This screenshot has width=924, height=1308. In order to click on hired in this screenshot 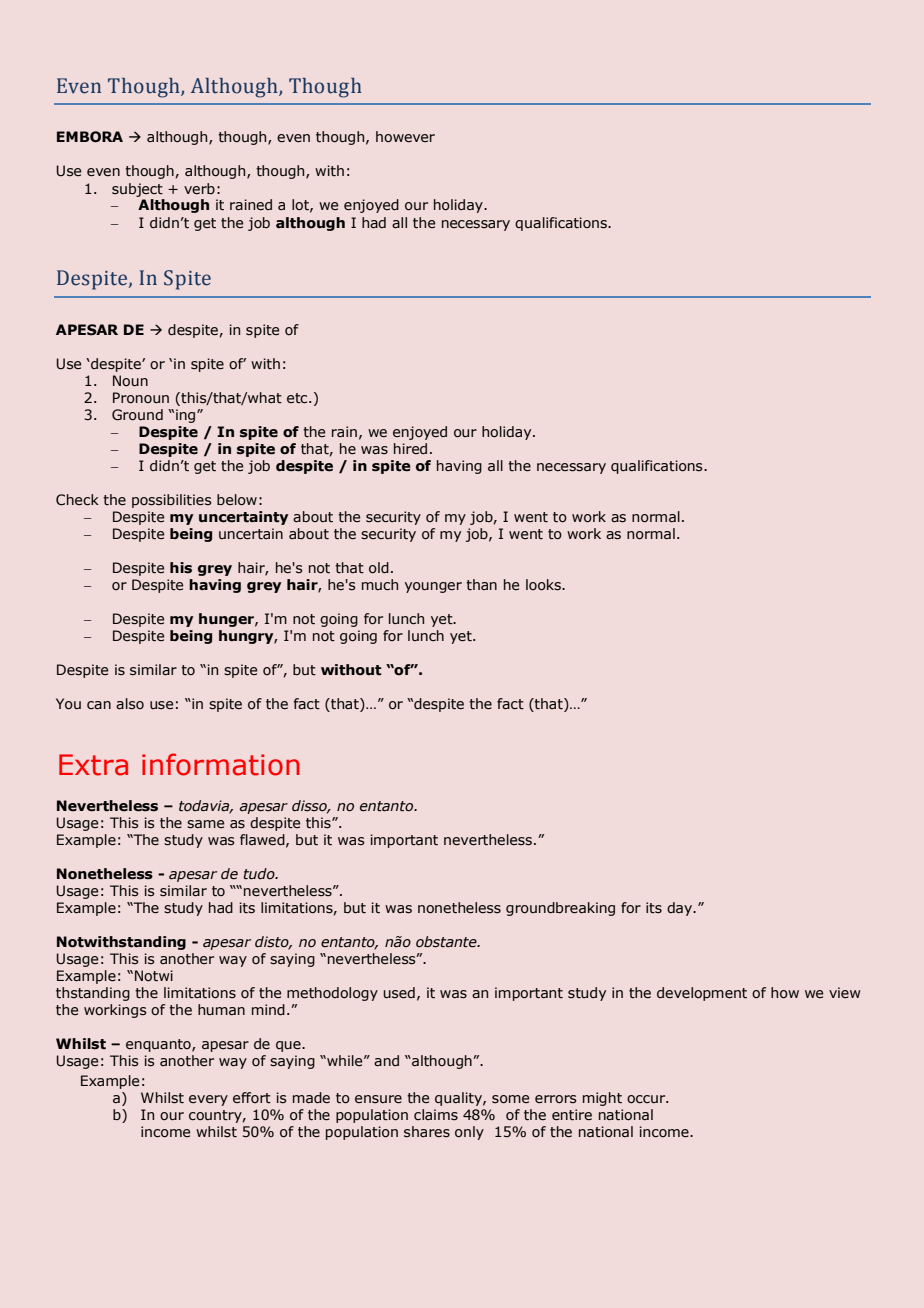, I will do `click(410, 448)`.
